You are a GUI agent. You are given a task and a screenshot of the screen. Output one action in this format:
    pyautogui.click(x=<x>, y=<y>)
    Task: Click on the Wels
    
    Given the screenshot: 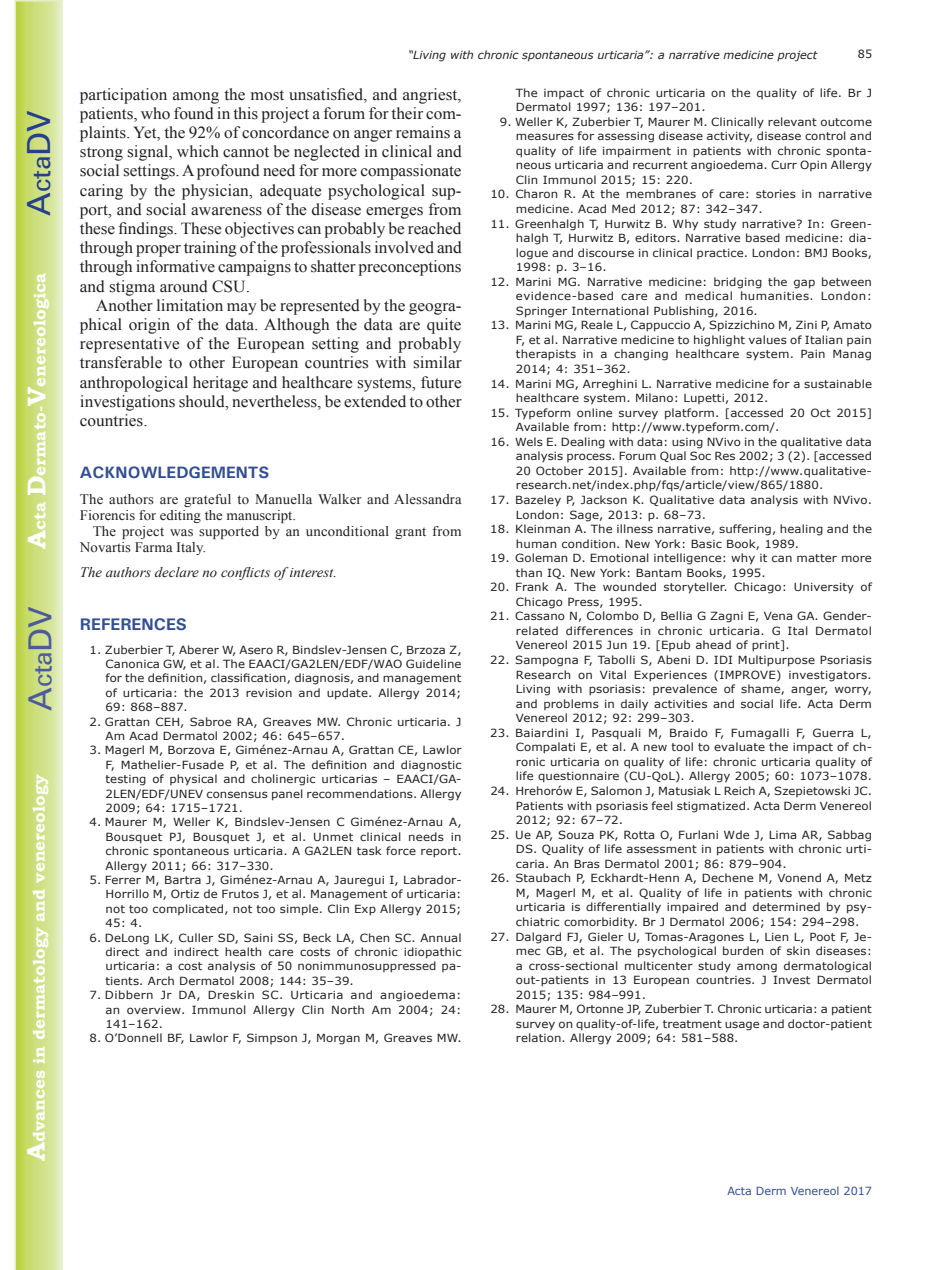 What is the action you would take?
    pyautogui.click(x=529, y=441)
